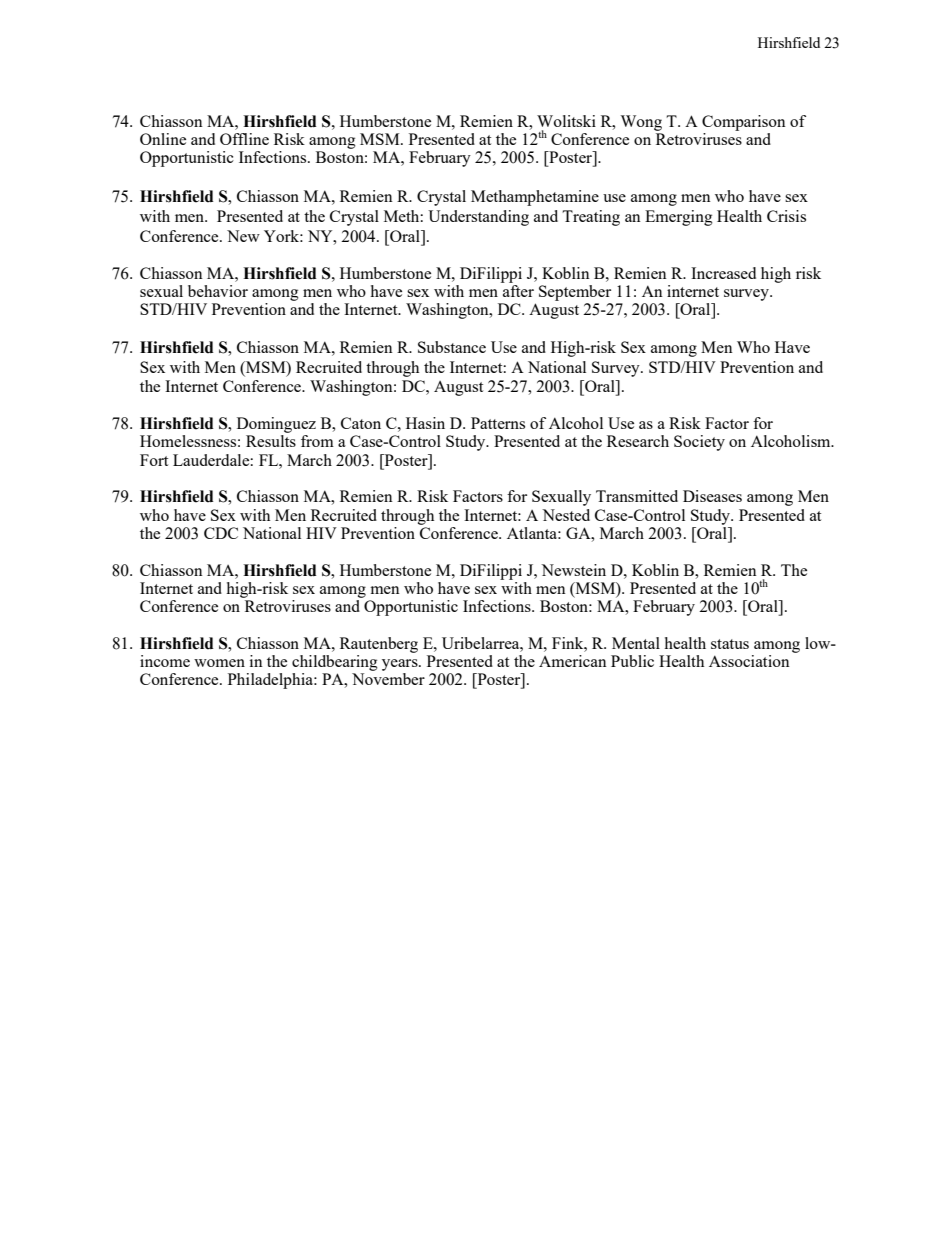 This page has height=1233, width=952. I want to click on Nested, so click(566, 515).
